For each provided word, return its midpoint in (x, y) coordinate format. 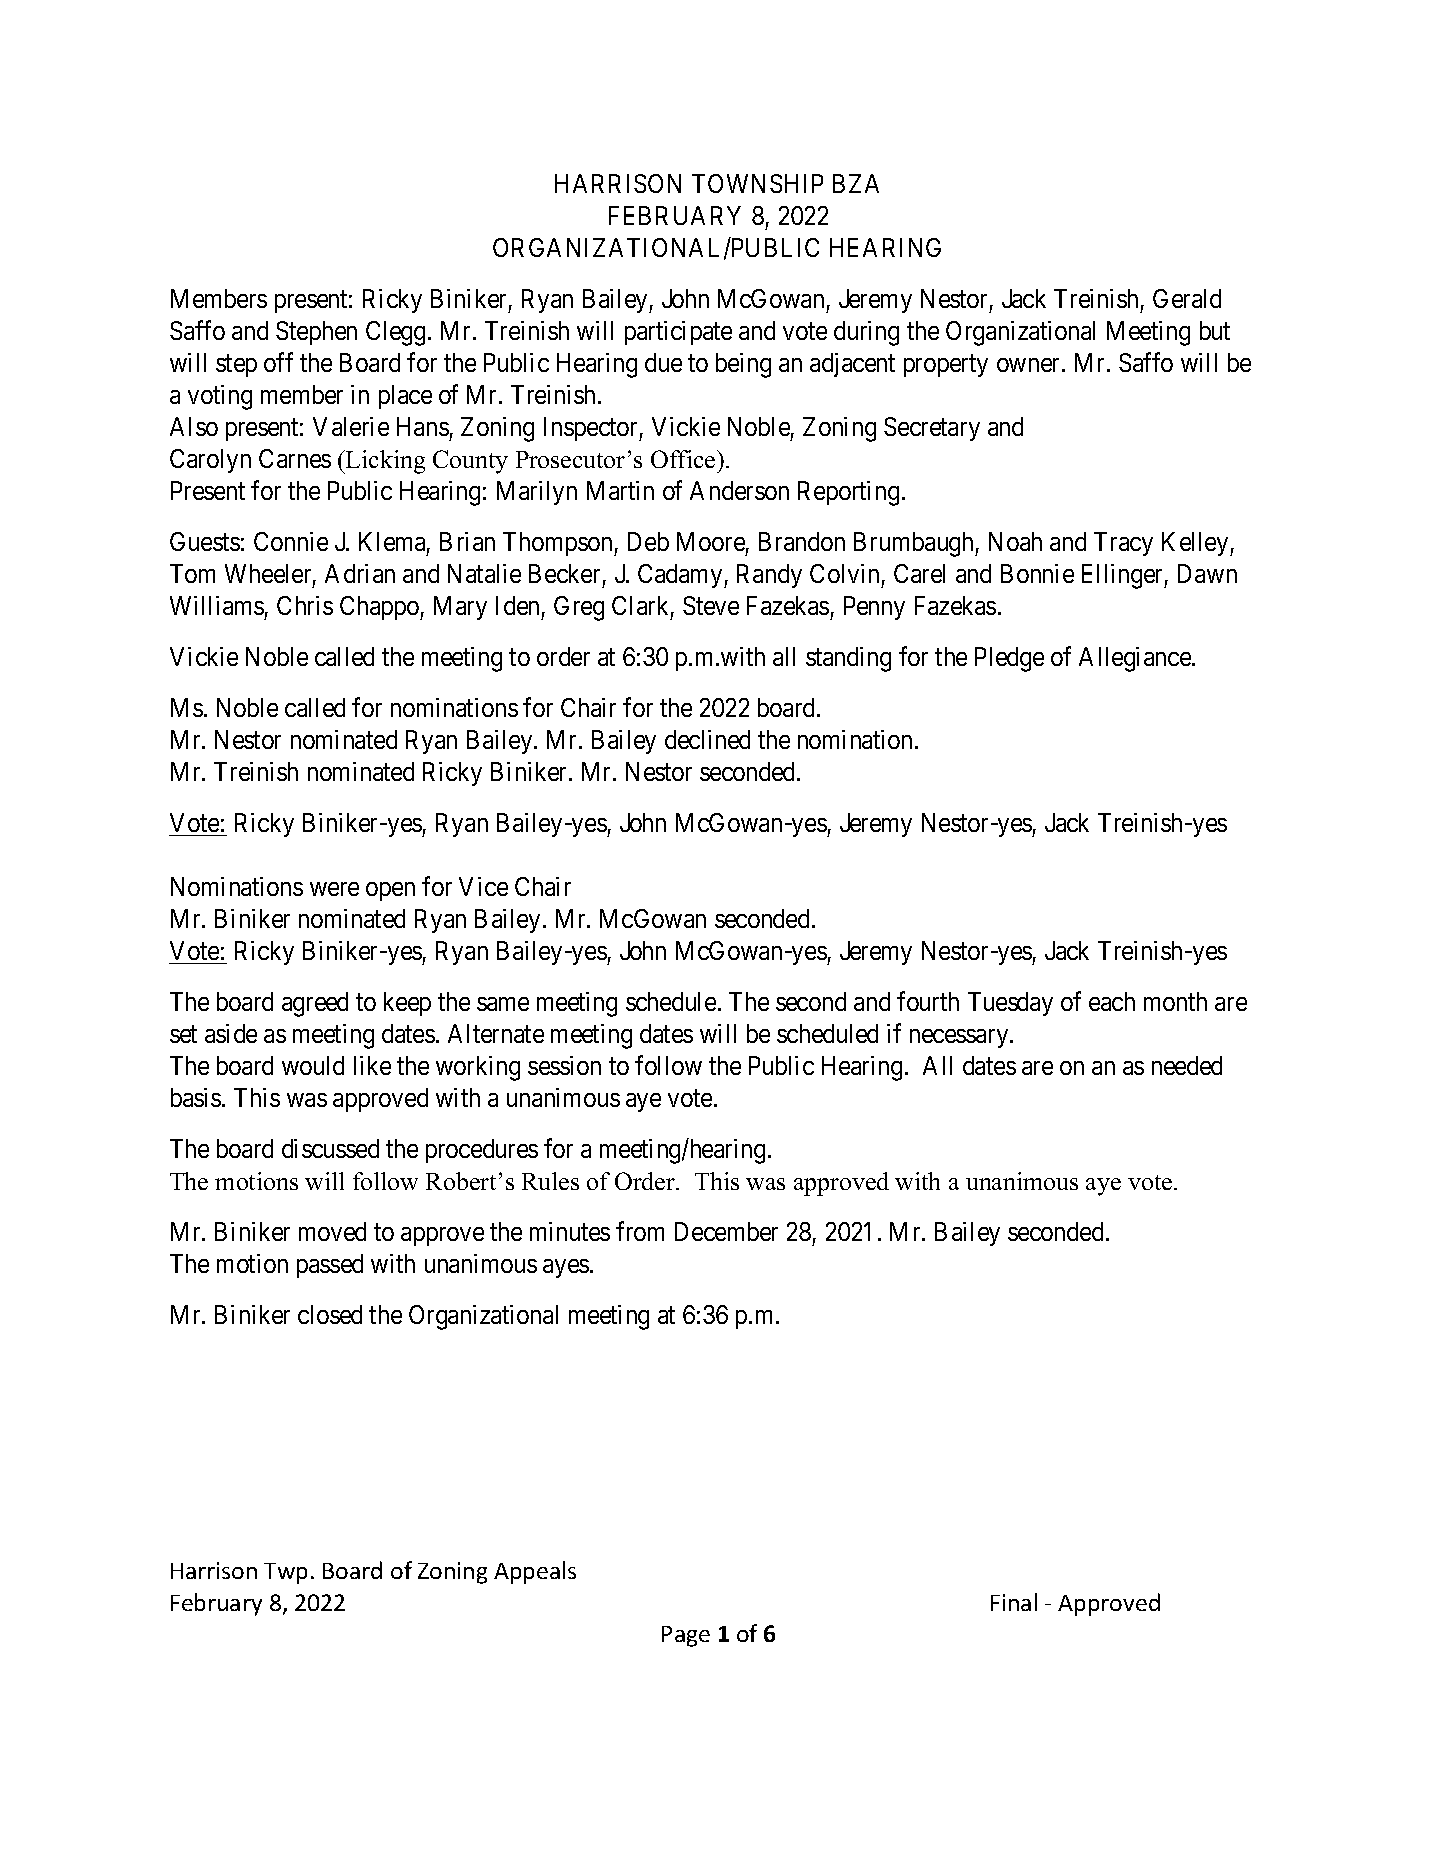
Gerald (1187, 298)
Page (686, 1636)
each (1112, 1001)
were (334, 889)
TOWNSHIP (757, 183)
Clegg (397, 333)
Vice (483, 886)
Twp (285, 1573)
